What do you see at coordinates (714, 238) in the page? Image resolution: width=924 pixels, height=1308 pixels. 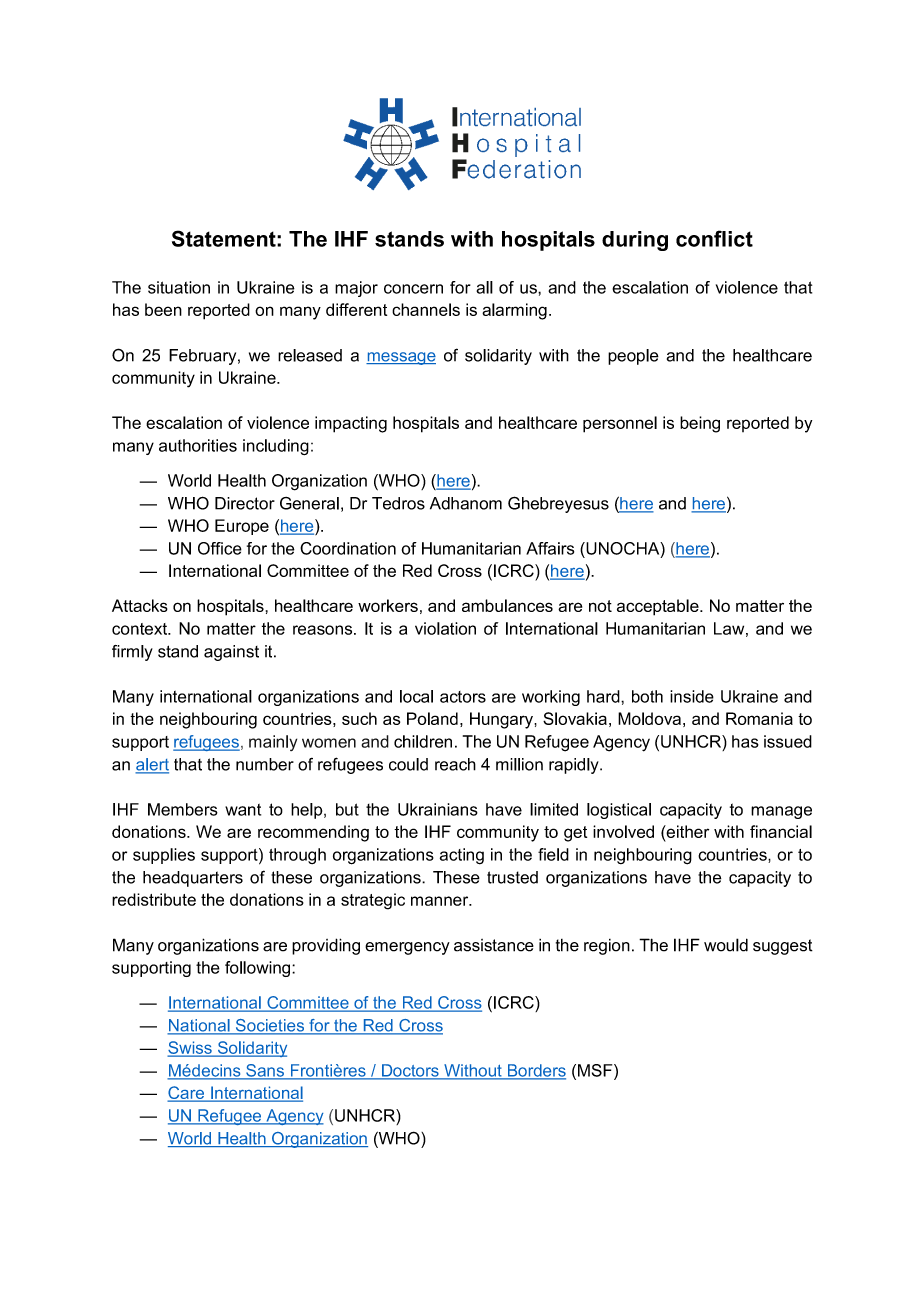 I see `conflict` at bounding box center [714, 238].
